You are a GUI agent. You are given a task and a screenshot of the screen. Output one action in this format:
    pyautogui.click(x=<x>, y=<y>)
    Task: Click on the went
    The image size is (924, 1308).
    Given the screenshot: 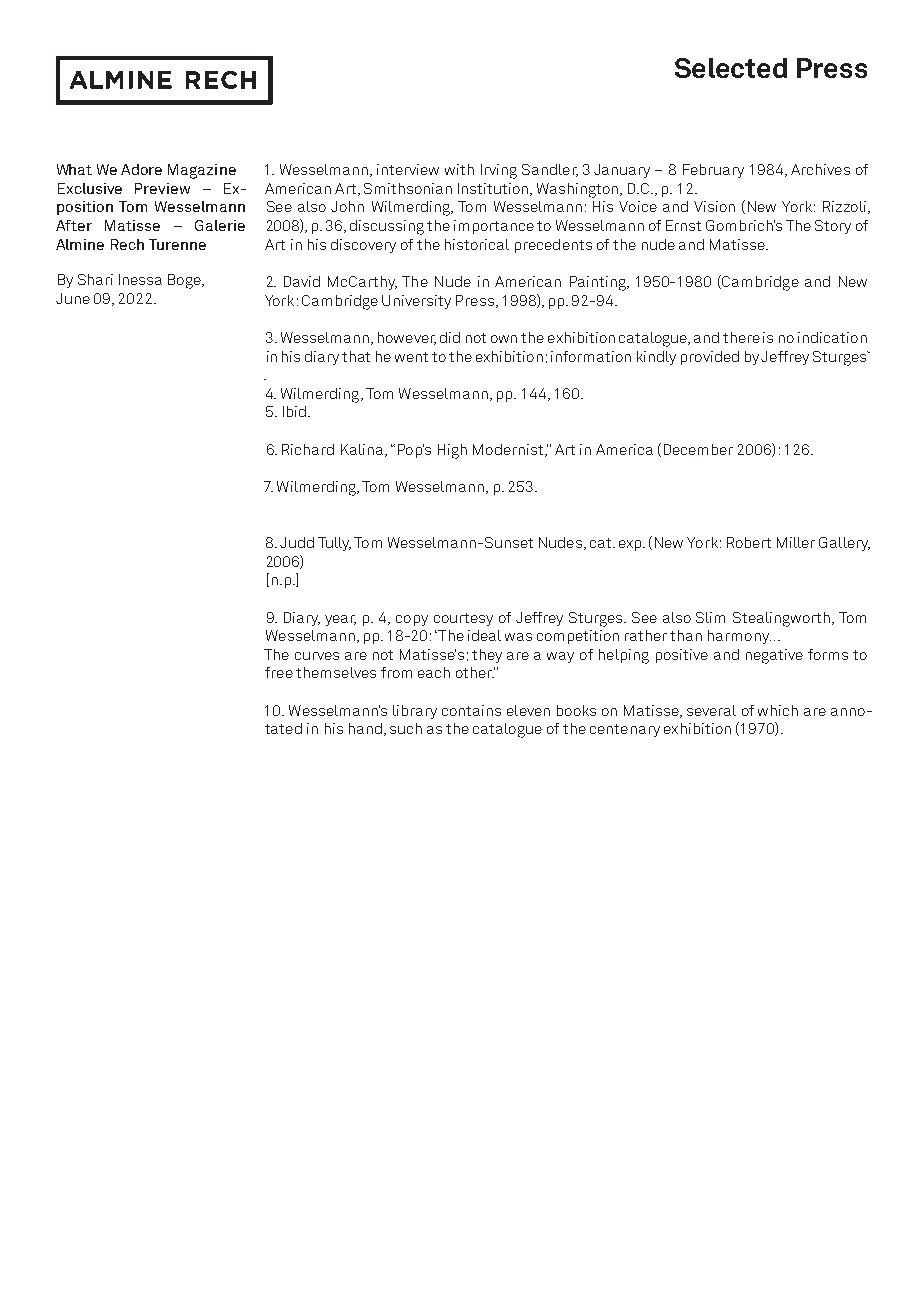 What is the action you would take?
    pyautogui.click(x=411, y=357)
